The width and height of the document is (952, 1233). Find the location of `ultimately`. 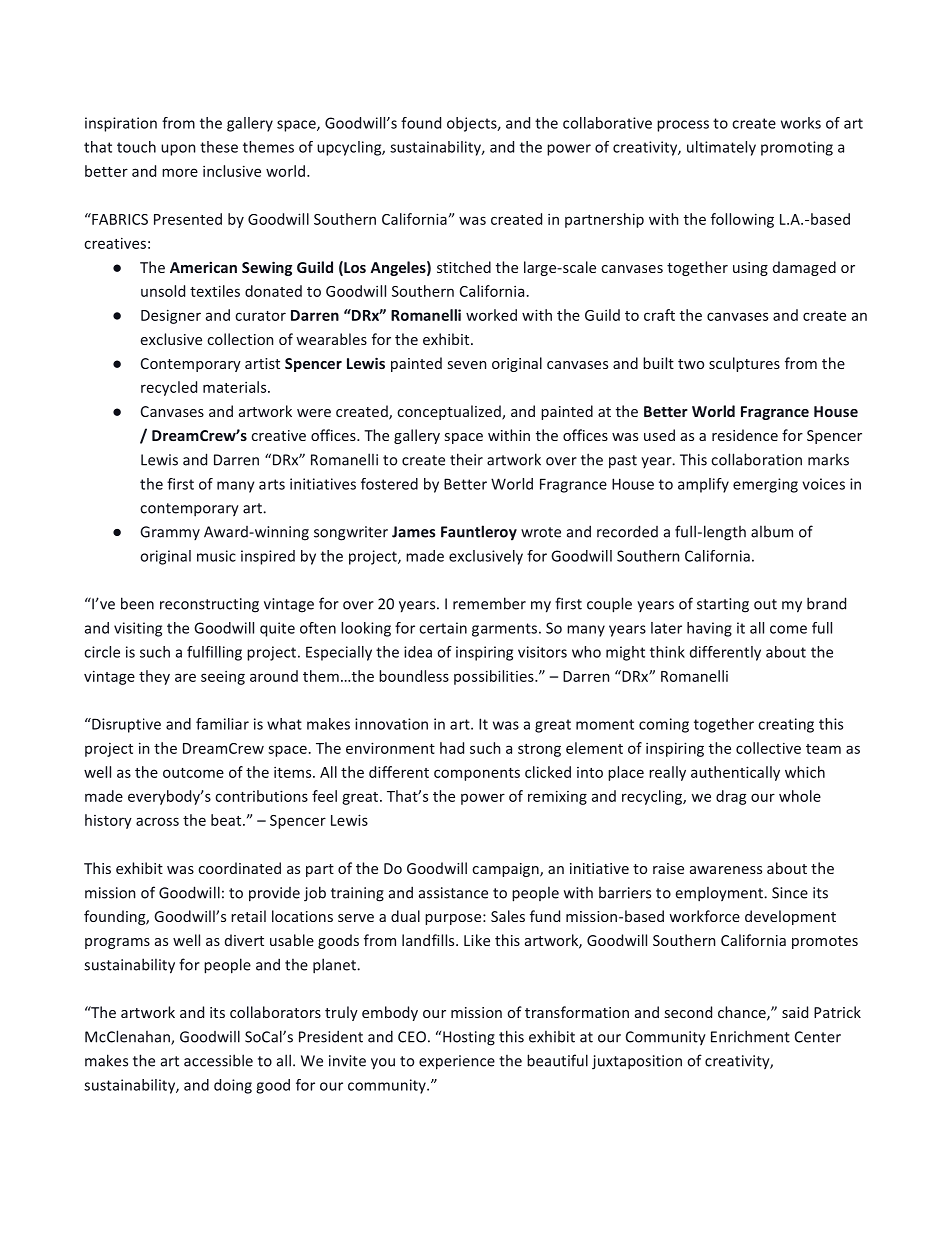

ultimately is located at coordinates (721, 148).
